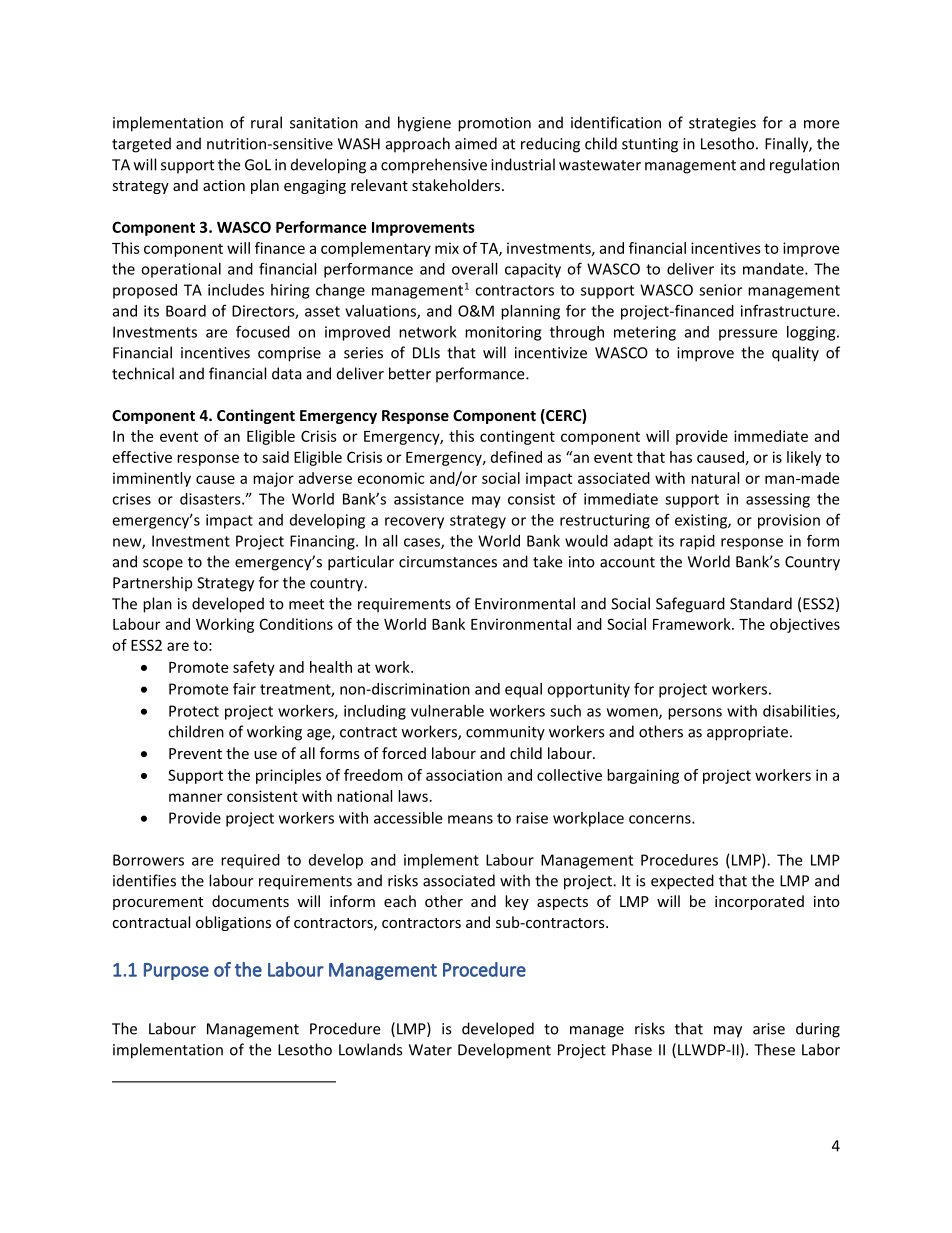 This screenshot has height=1233, width=952. What do you see at coordinates (143, 373) in the screenshot?
I see `technical` at bounding box center [143, 373].
